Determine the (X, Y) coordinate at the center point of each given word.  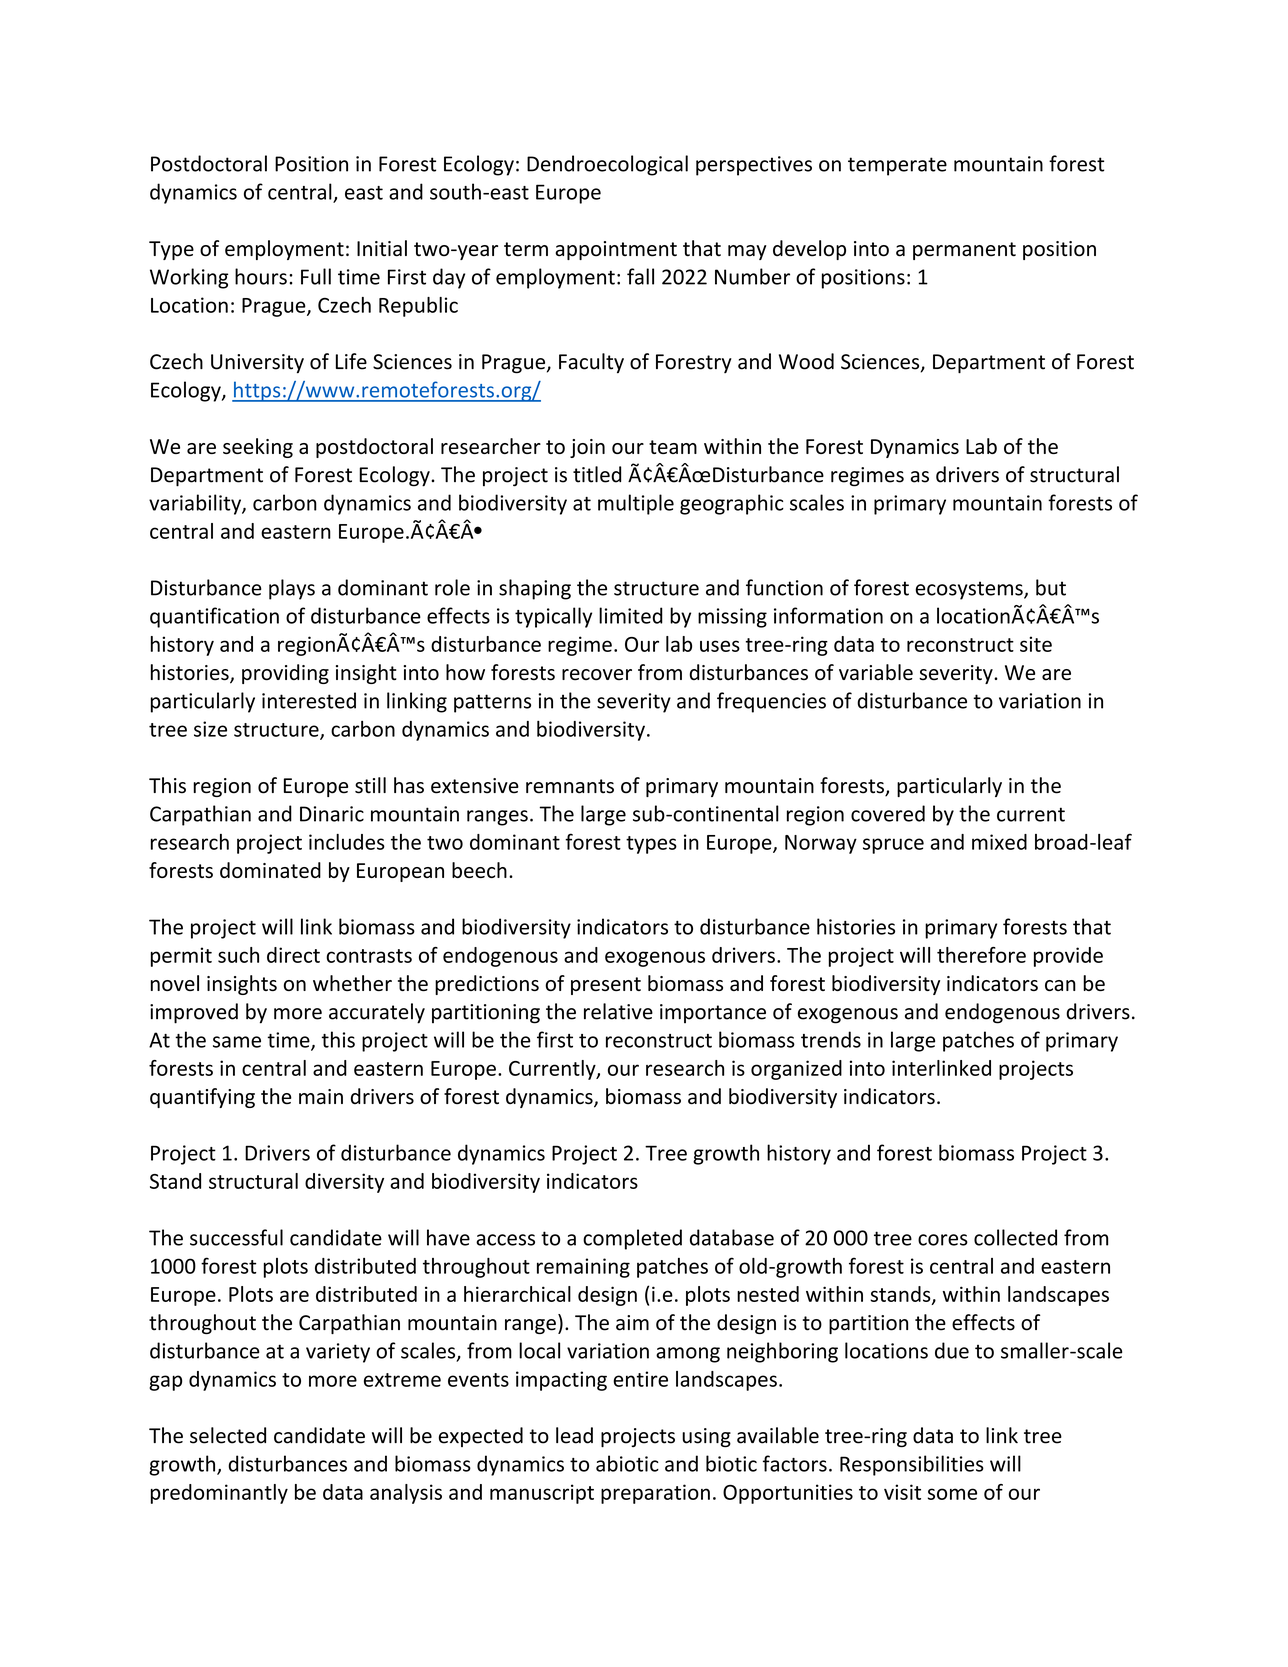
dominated (270, 870)
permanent (964, 251)
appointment (616, 250)
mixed (999, 842)
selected (228, 1435)
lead (574, 1435)
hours (261, 276)
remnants (570, 786)
